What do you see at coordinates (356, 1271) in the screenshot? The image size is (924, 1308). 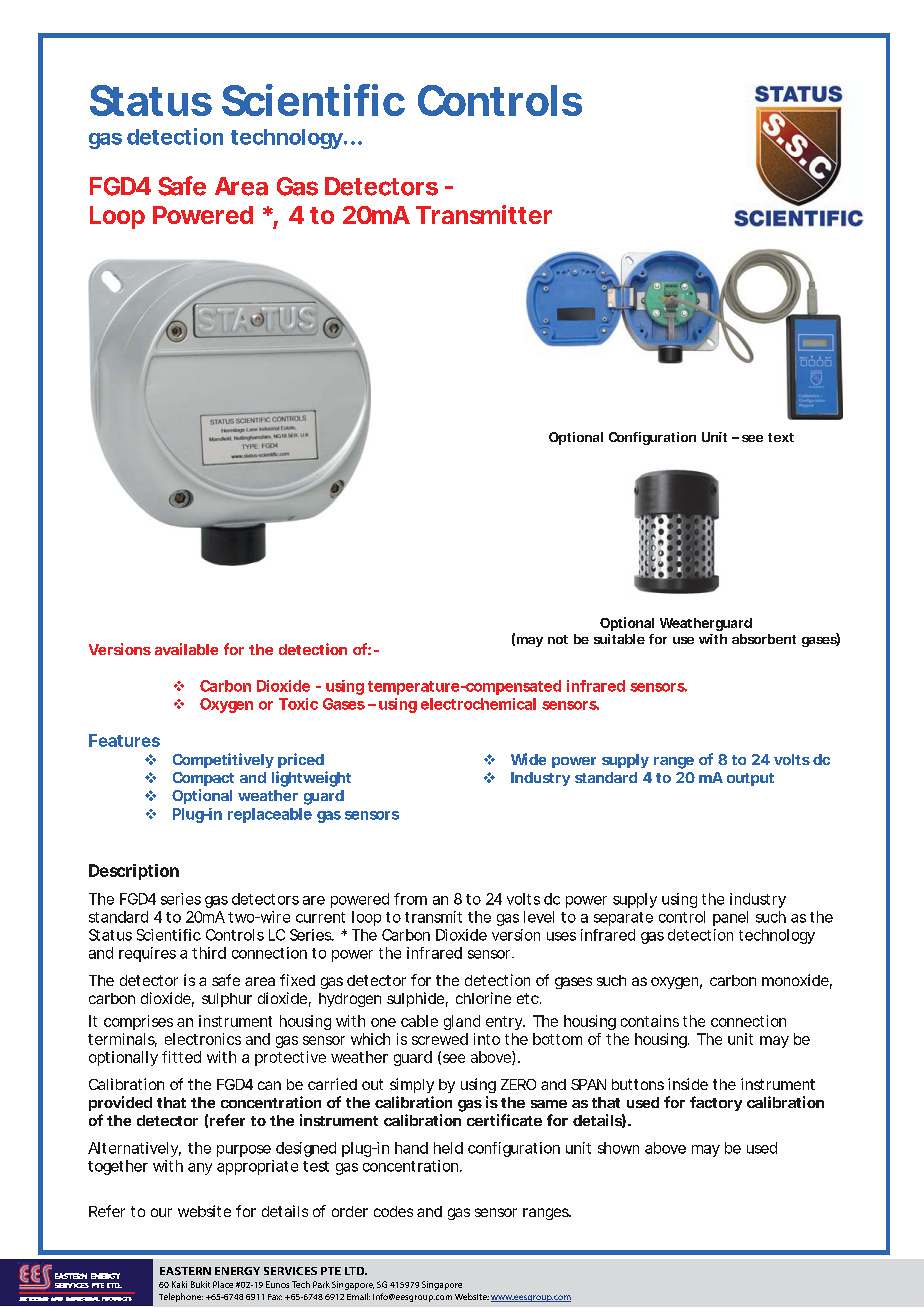 I see `LTD` at bounding box center [356, 1271].
